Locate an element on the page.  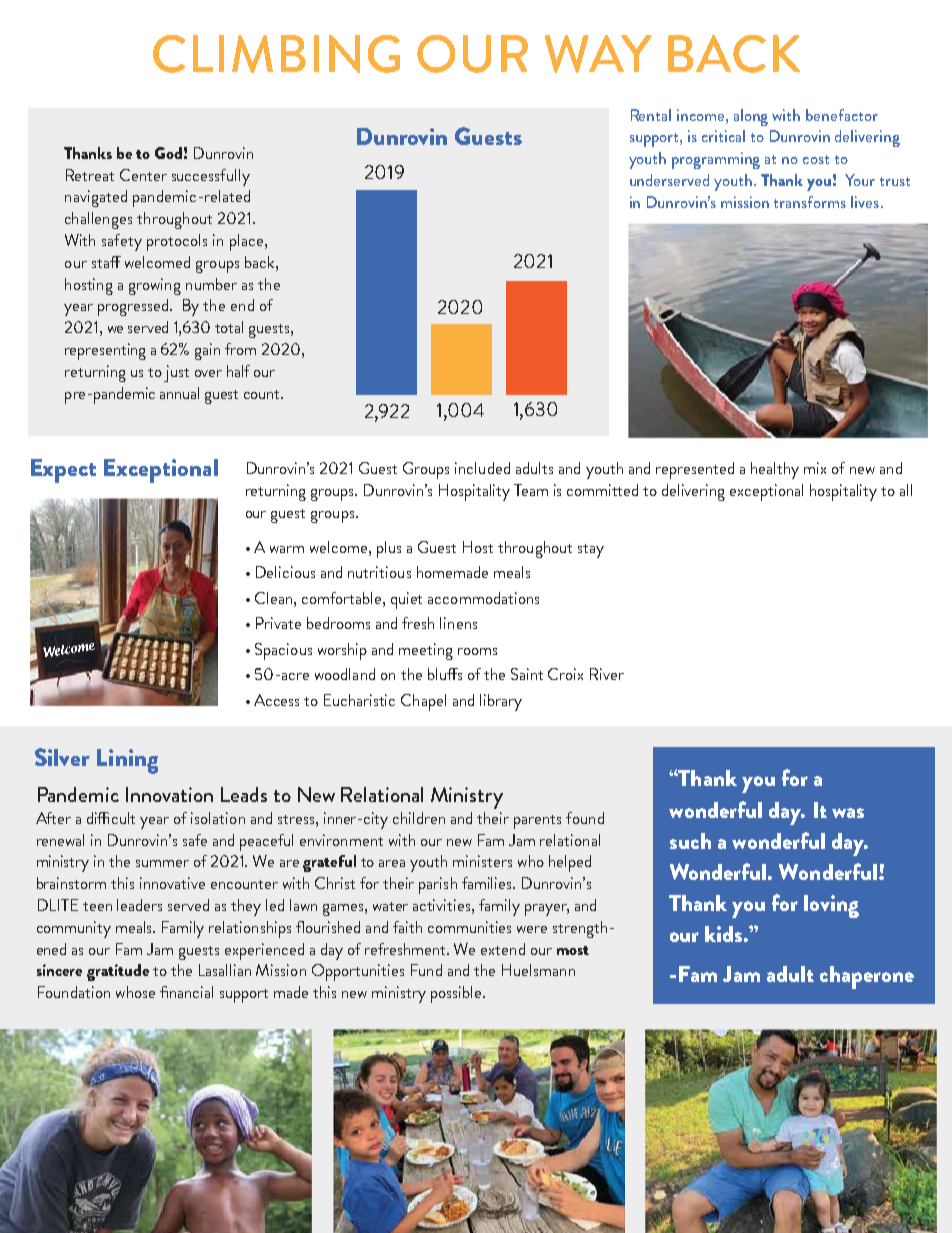
chaperone is located at coordinates (867, 977).
